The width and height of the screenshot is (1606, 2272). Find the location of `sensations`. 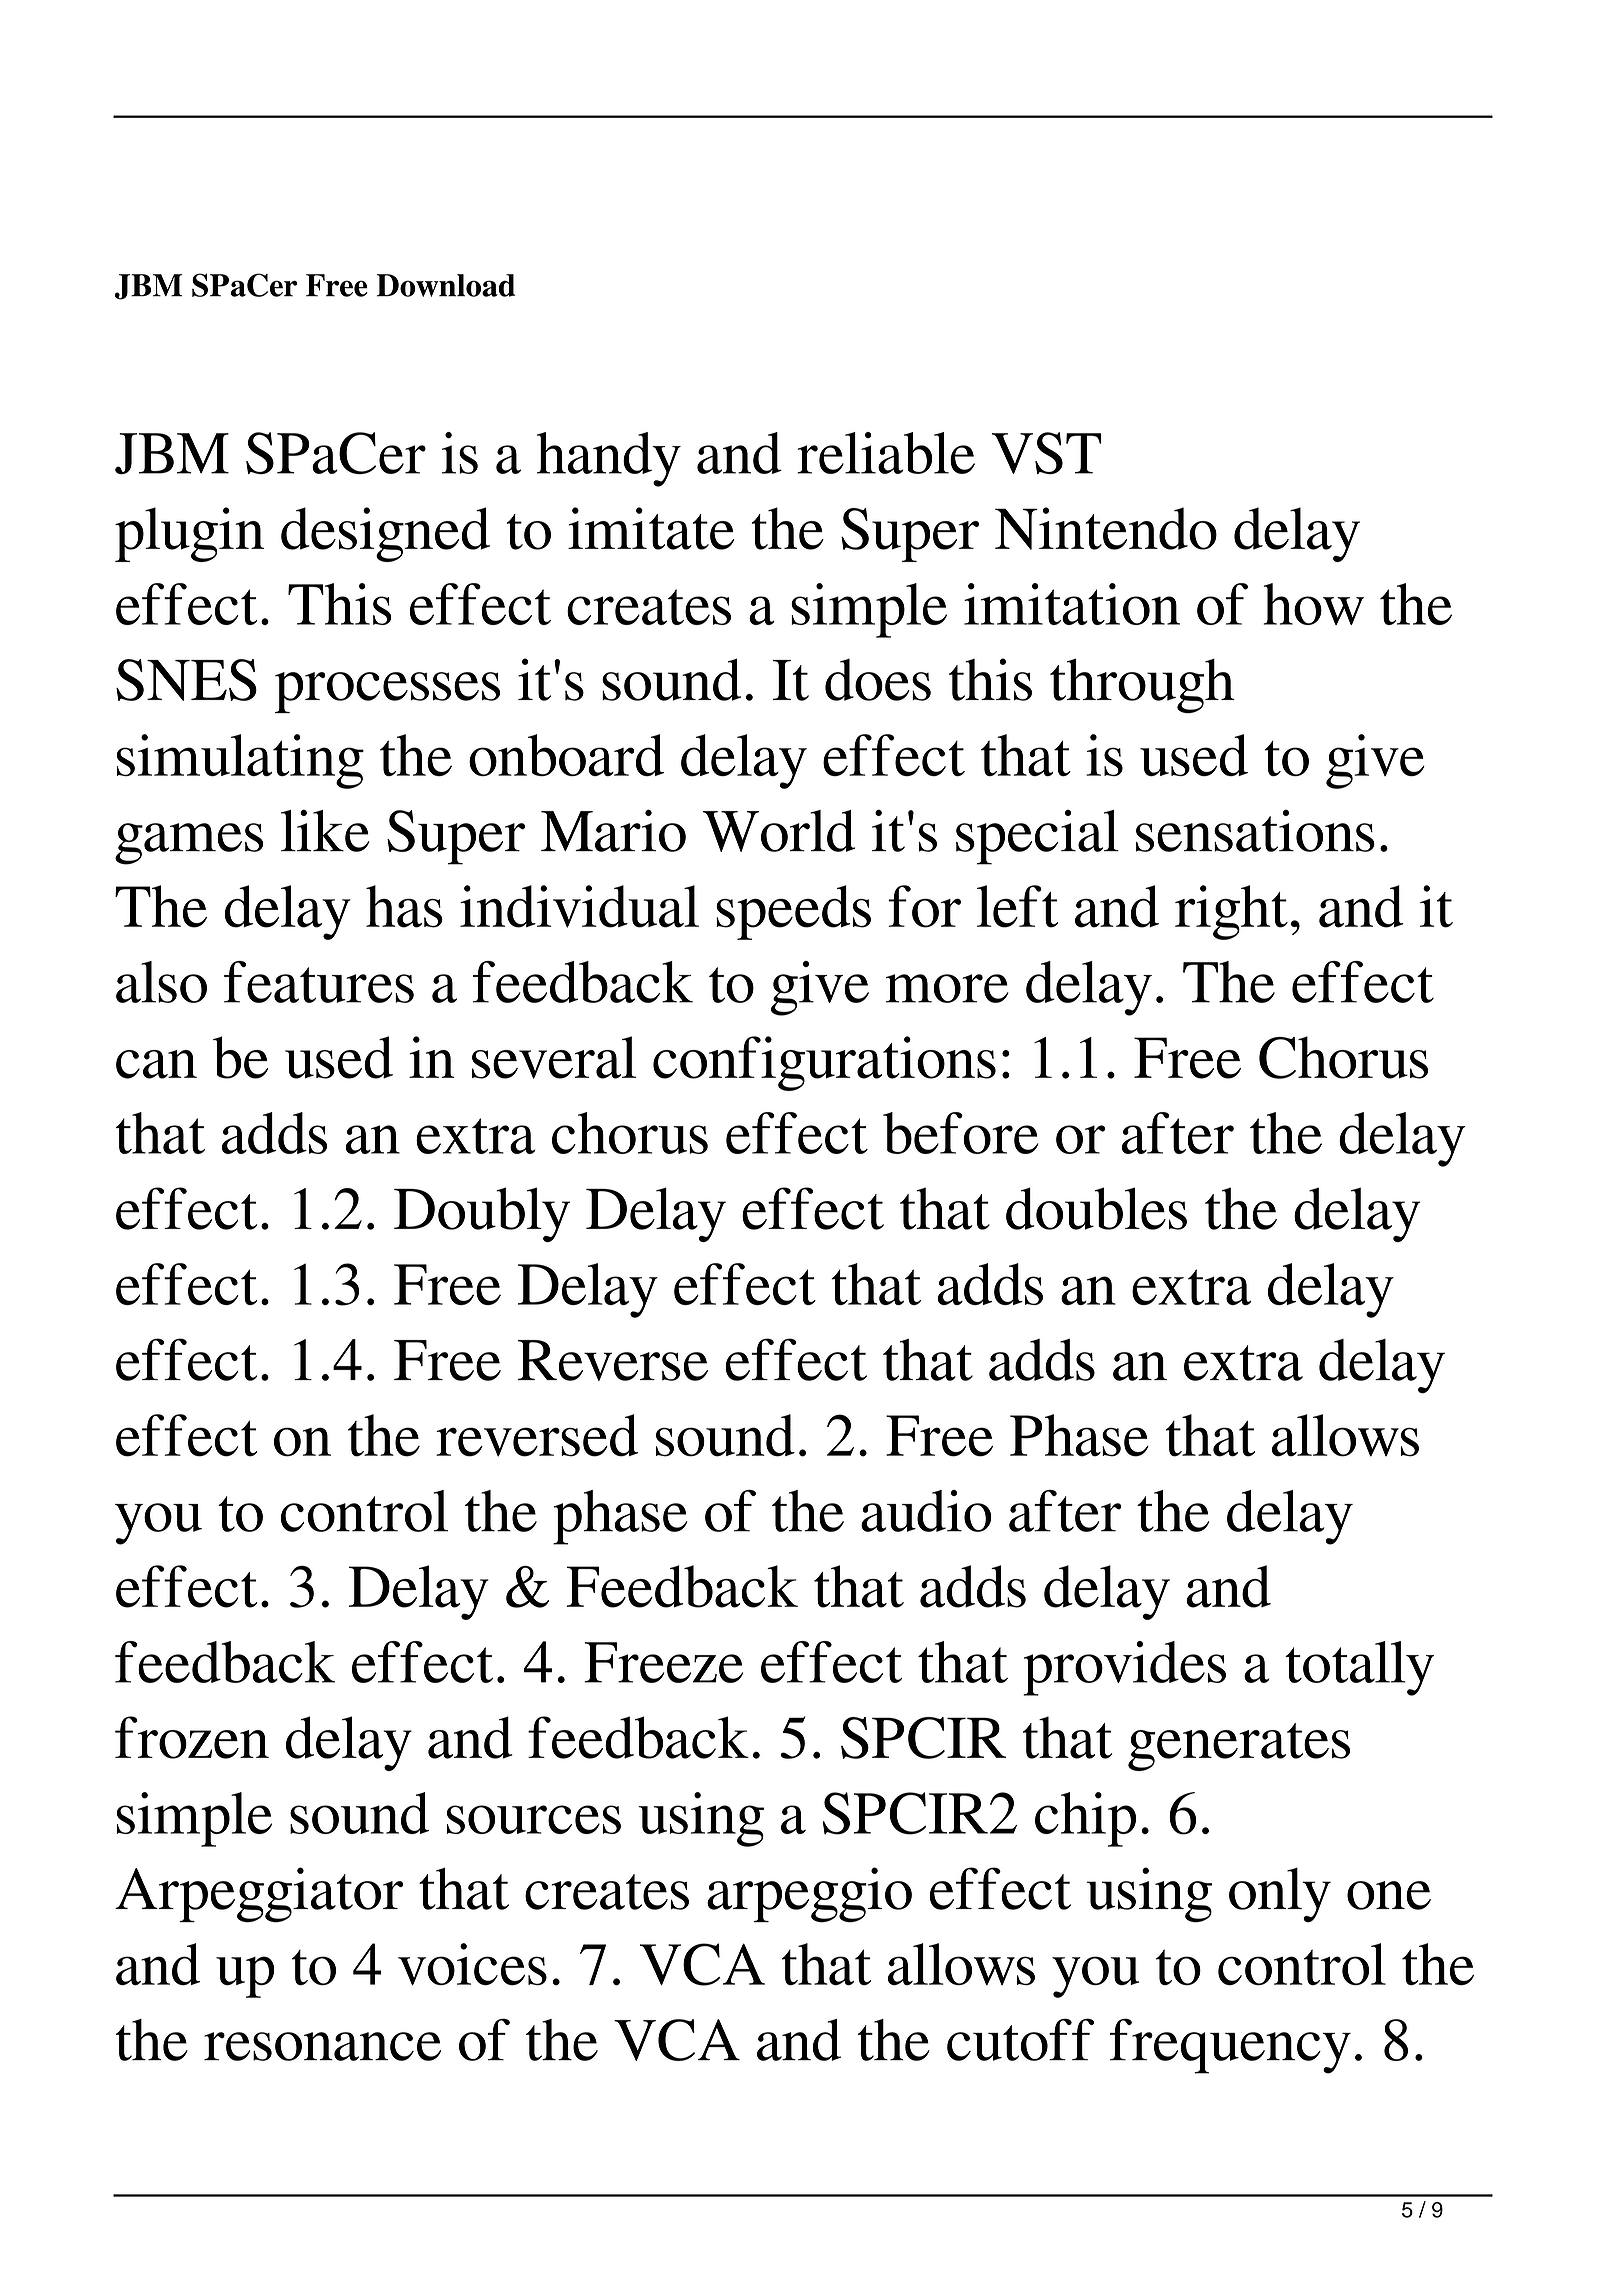

sensations is located at coordinates (1255, 831).
